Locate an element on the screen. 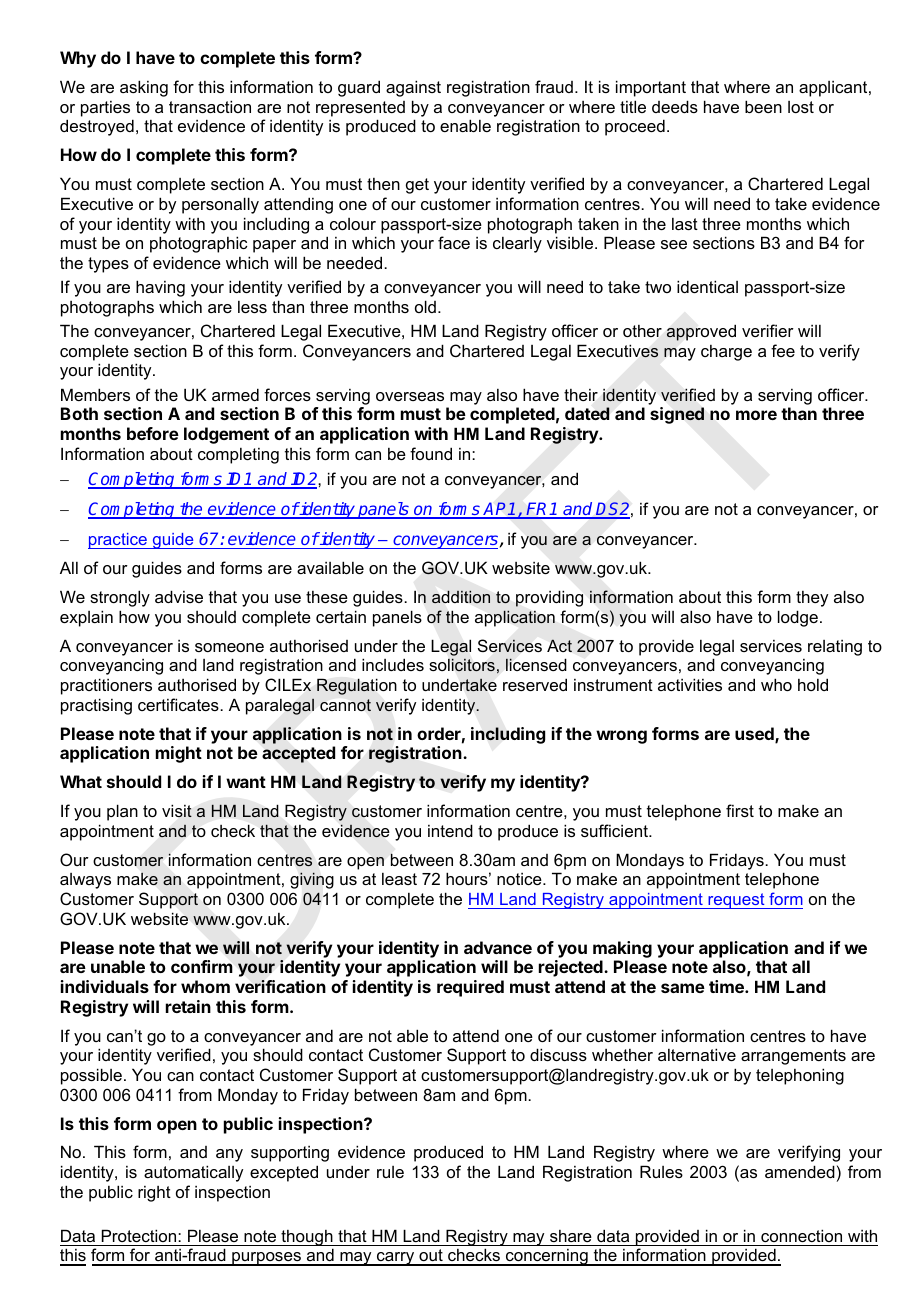 This screenshot has width=924, height=1307. asking is located at coordinates (144, 88).
